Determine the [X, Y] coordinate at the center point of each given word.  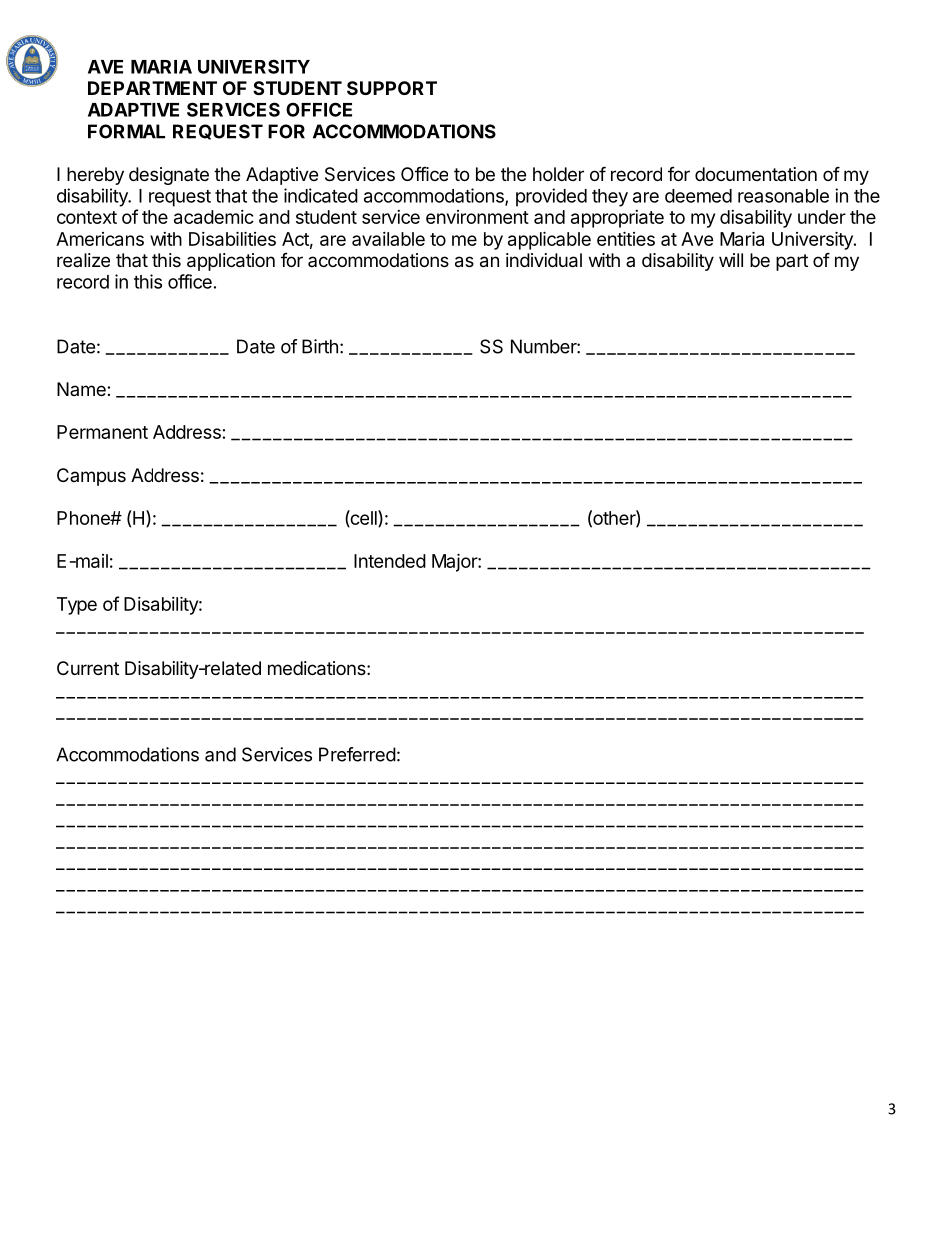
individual [544, 260]
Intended [390, 561]
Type [77, 606]
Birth [320, 346]
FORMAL [126, 131]
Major [455, 562]
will [731, 260]
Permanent [102, 432]
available [388, 239]
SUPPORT [392, 88]
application [231, 262]
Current [88, 668]
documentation [756, 174]
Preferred [357, 754]
